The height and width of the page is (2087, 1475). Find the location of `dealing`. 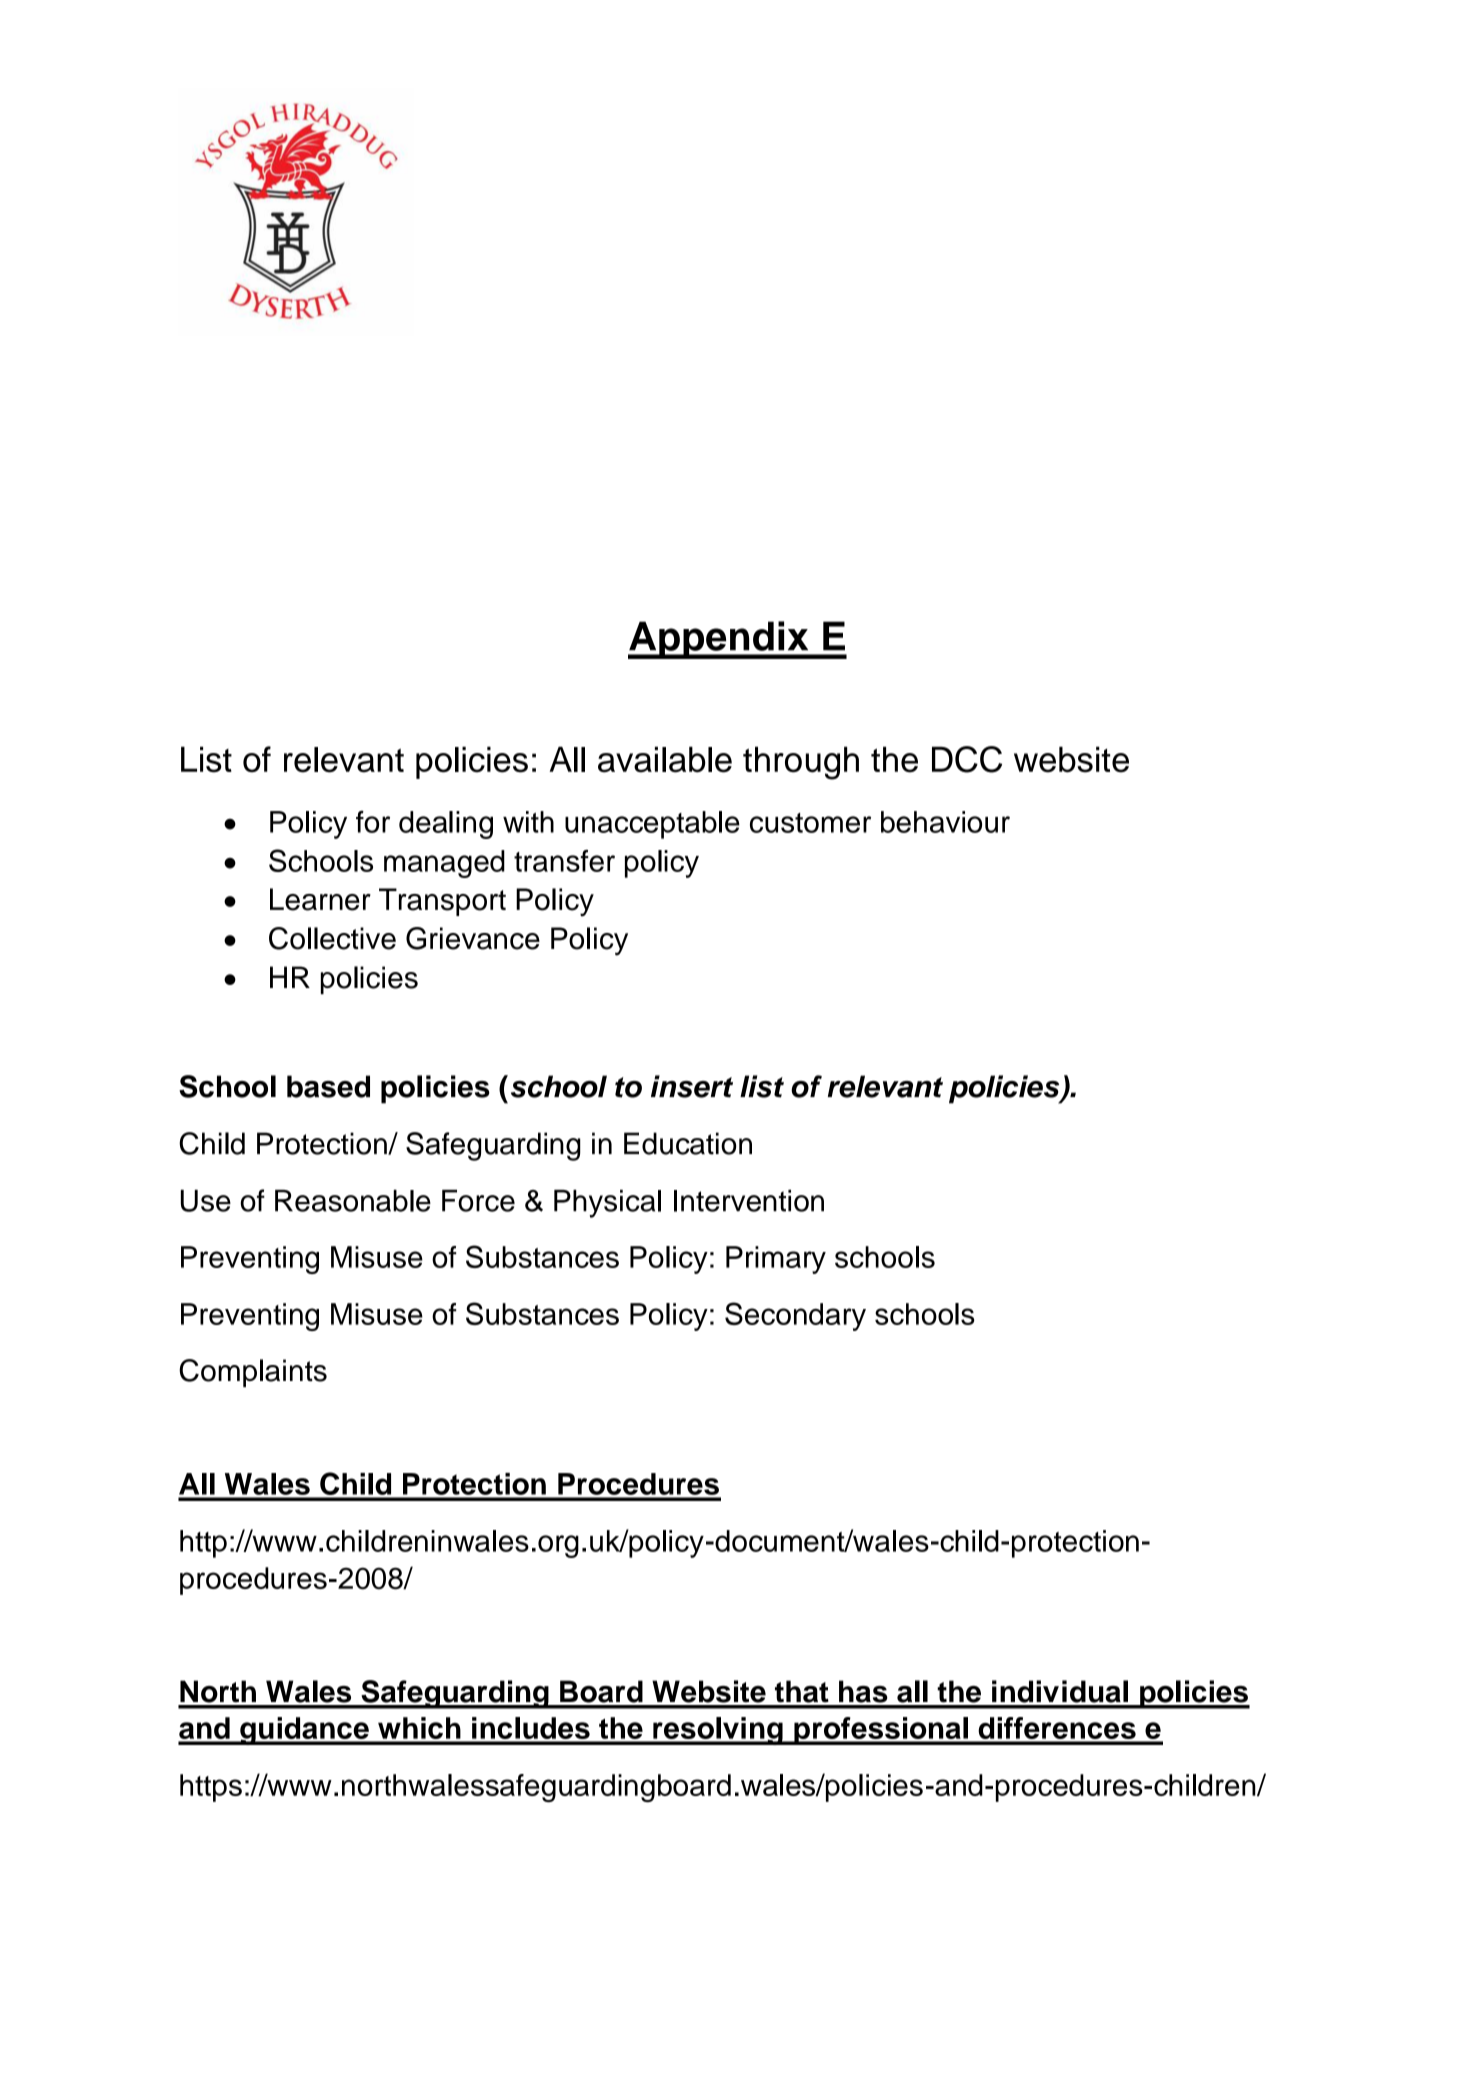

dealing is located at coordinates (446, 825).
